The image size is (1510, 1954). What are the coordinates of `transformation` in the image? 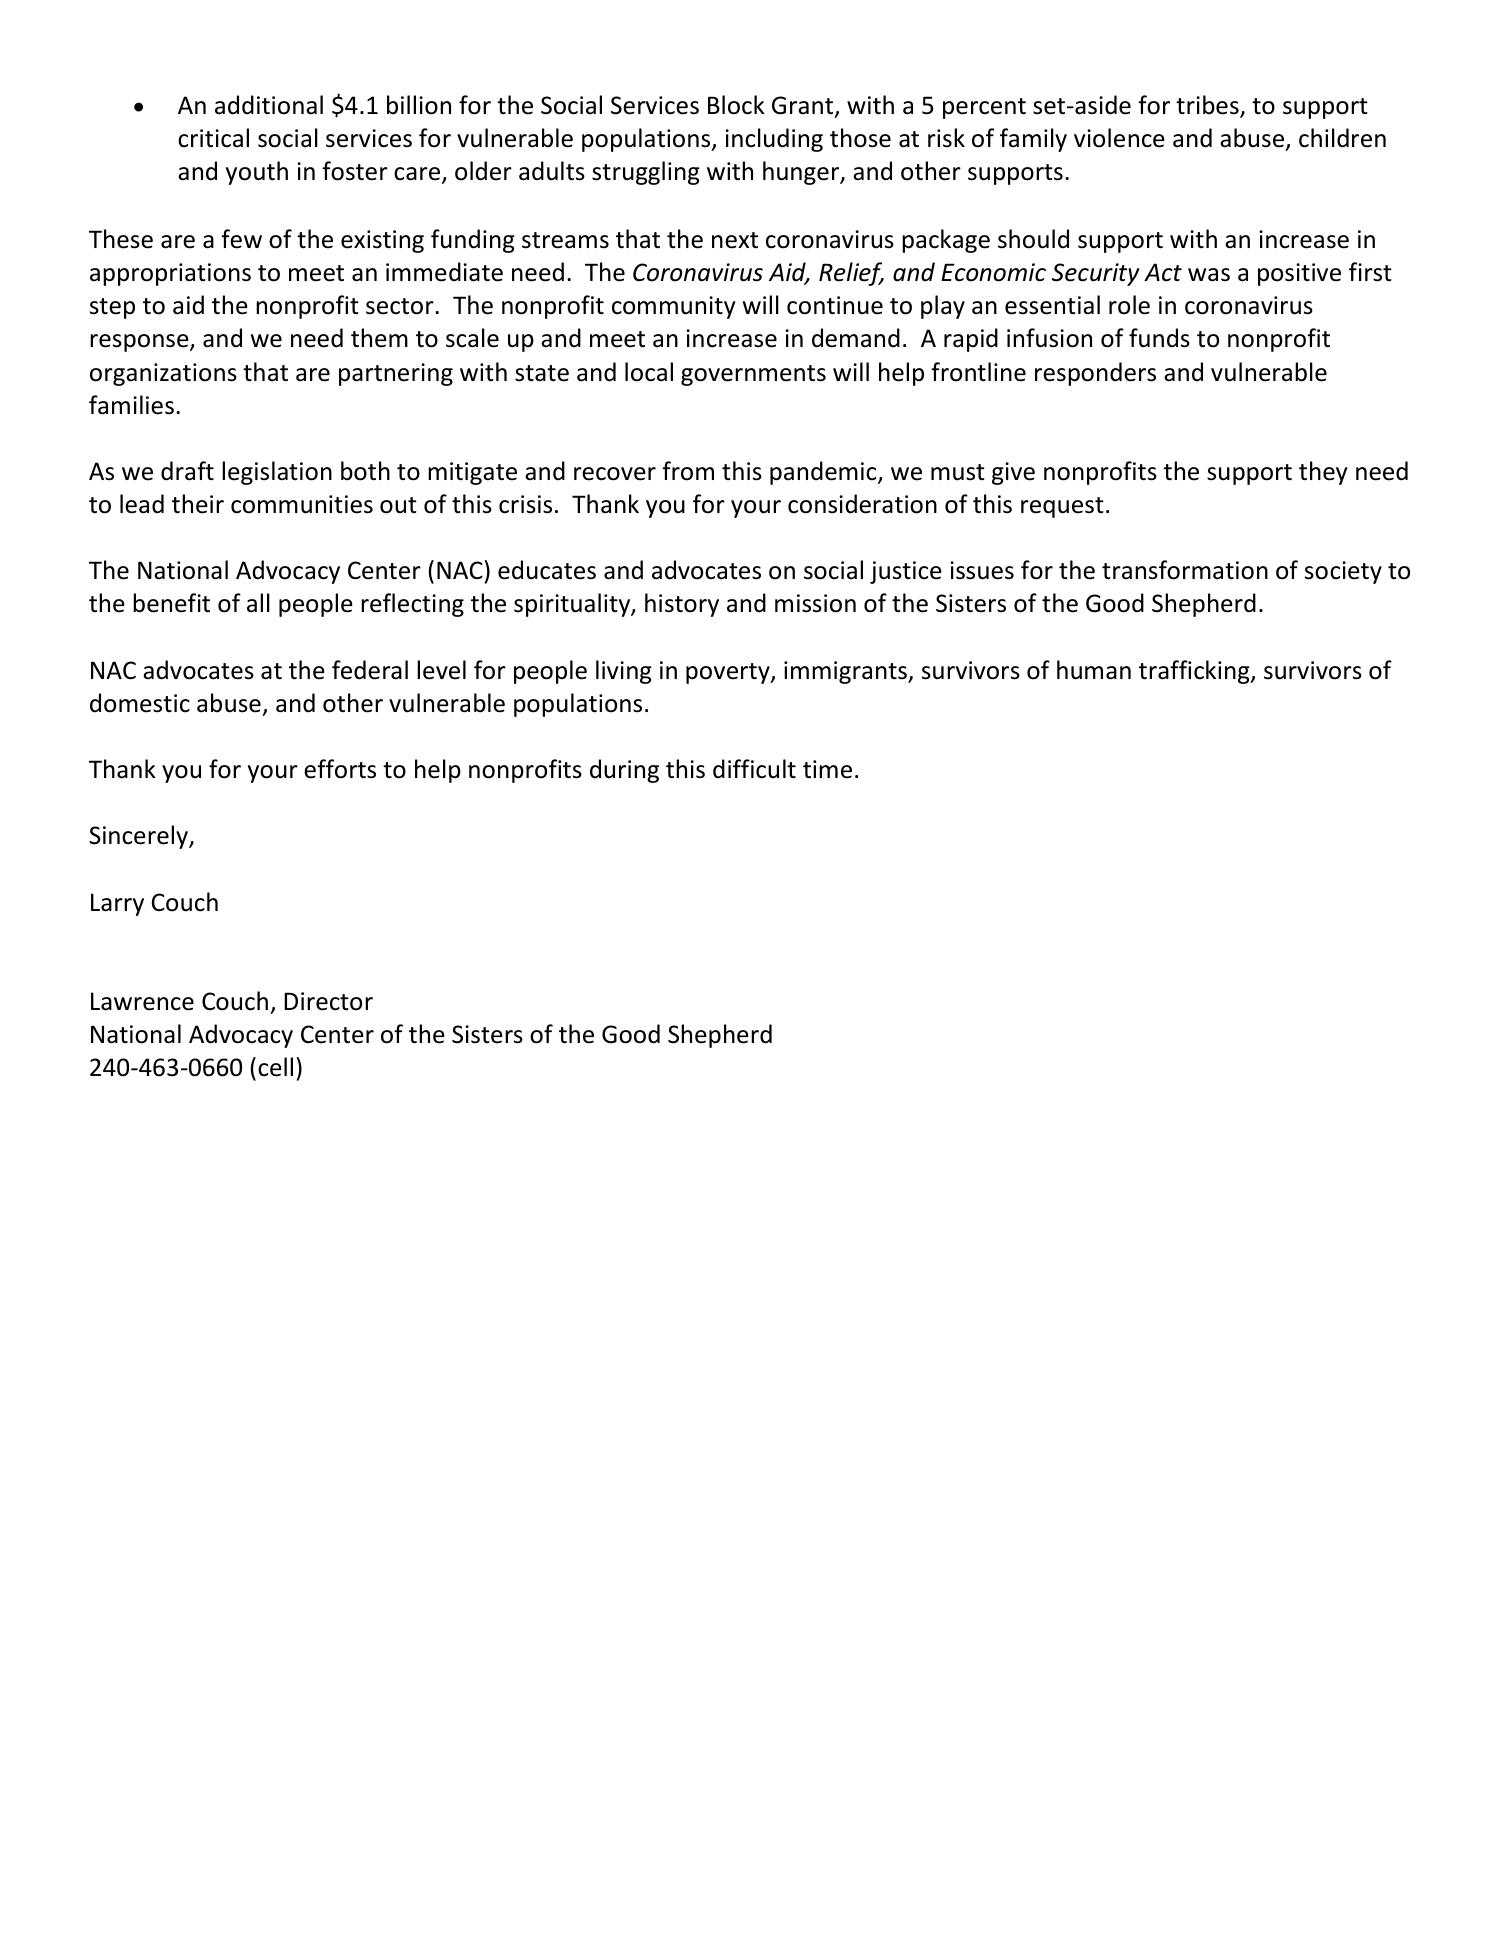 It's located at (1185, 570).
